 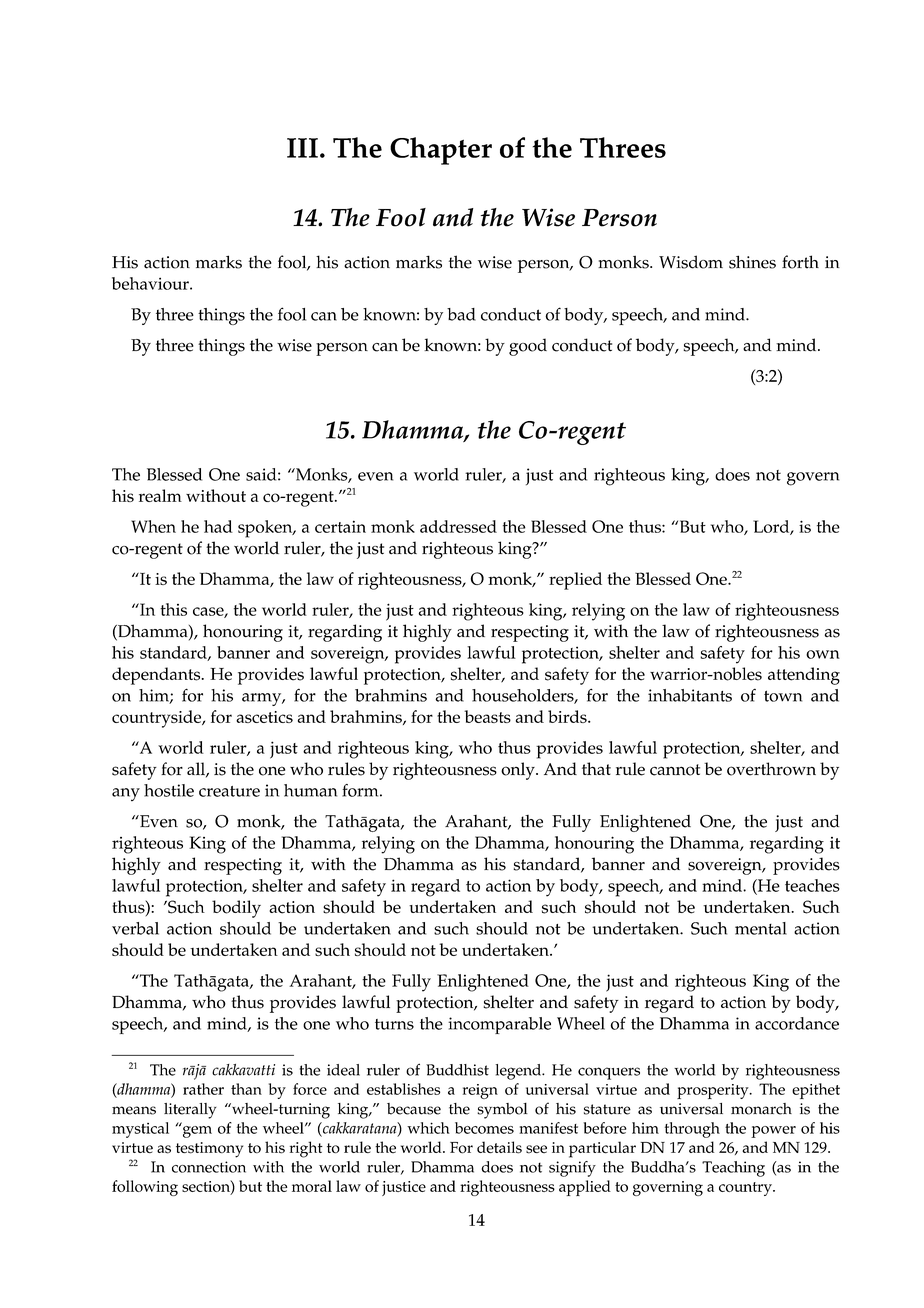 I want to click on incomparable, so click(x=499, y=1025).
